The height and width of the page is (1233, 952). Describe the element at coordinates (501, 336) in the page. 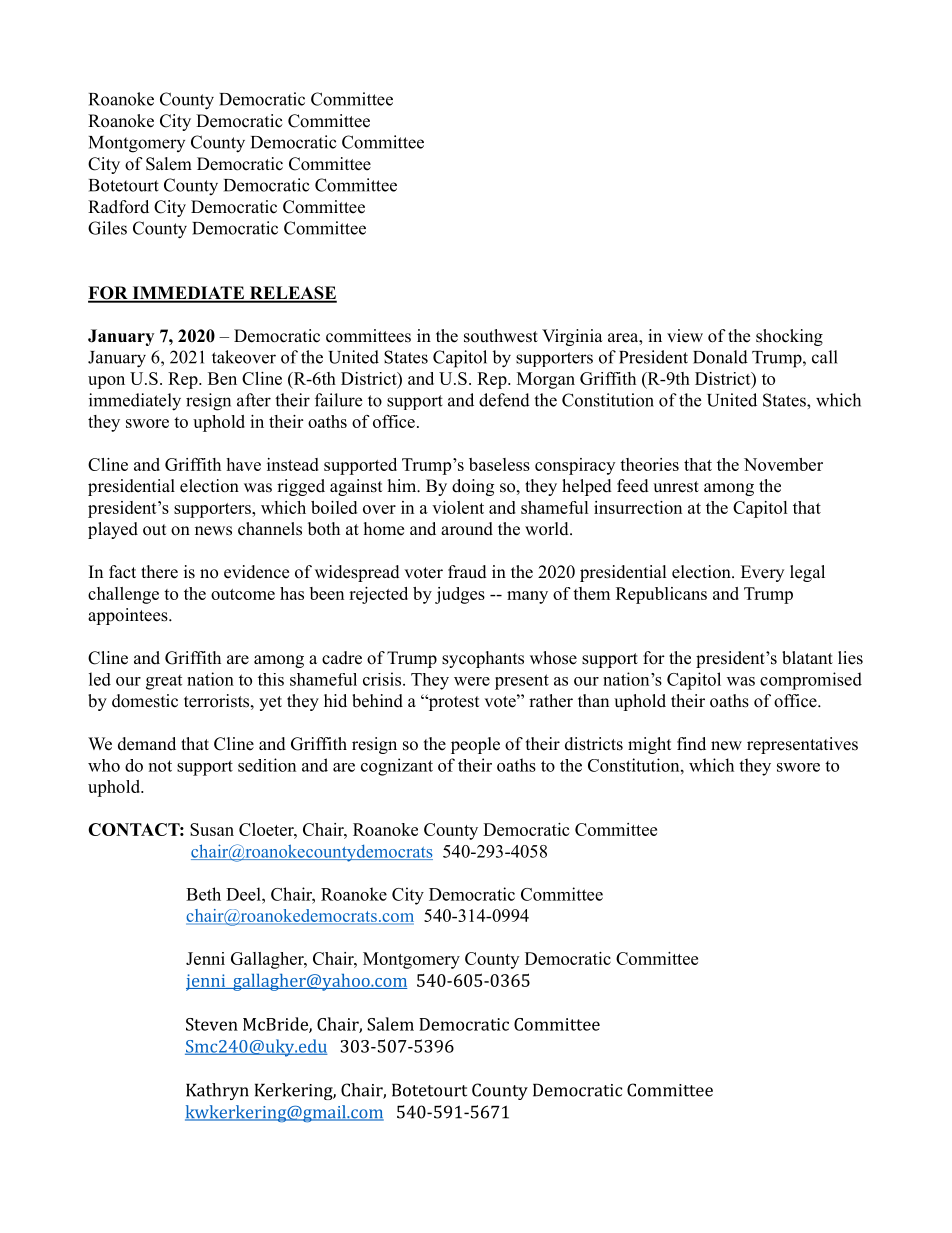

I see `southwest` at that location.
